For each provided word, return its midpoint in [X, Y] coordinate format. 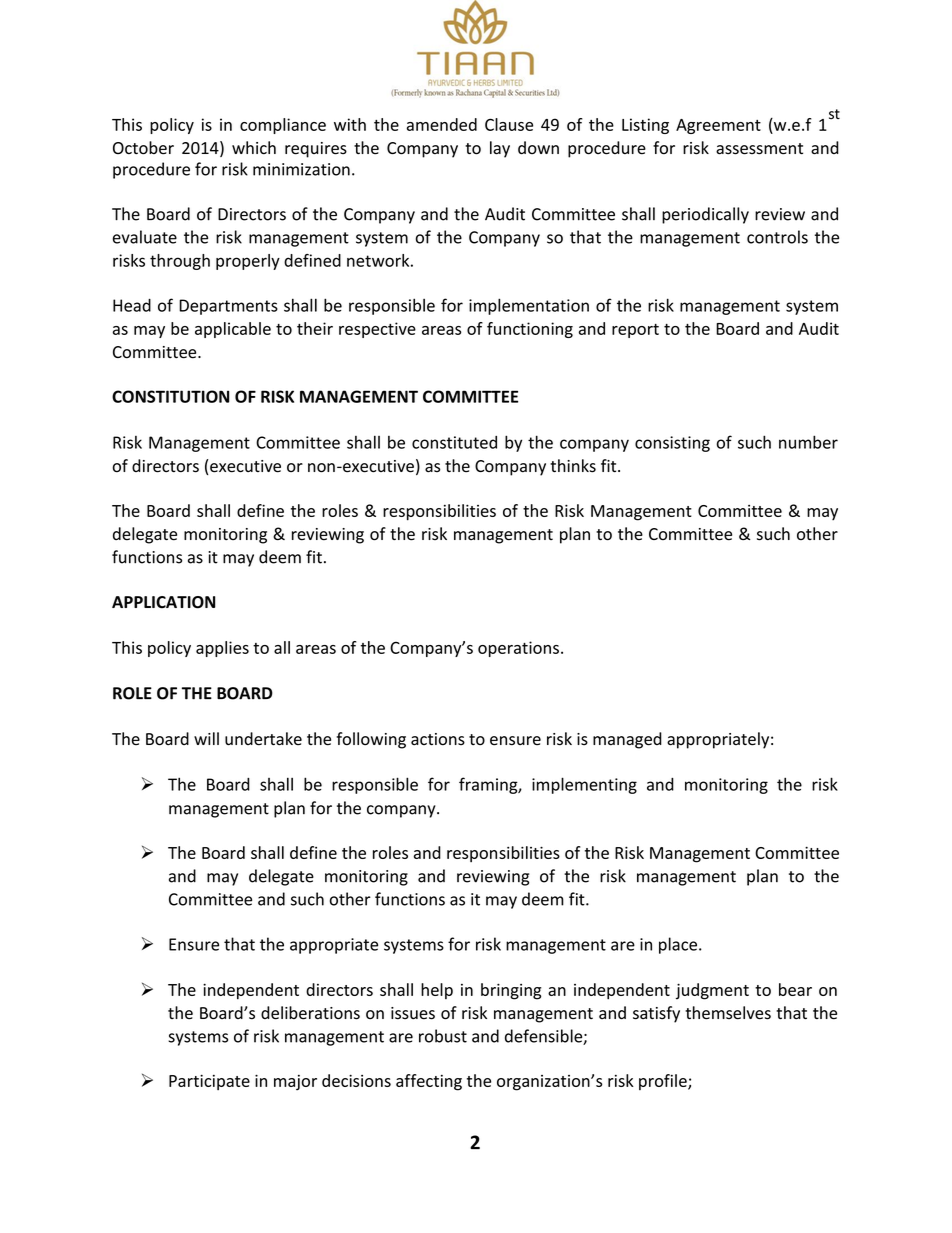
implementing [584, 785]
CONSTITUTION [170, 396]
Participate [209, 1082]
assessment [759, 149]
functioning [530, 330]
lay [500, 149]
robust [443, 1036]
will [206, 738]
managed [627, 740]
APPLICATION [163, 602]
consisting [672, 444]
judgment [712, 991]
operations [518, 649]
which [254, 148]
